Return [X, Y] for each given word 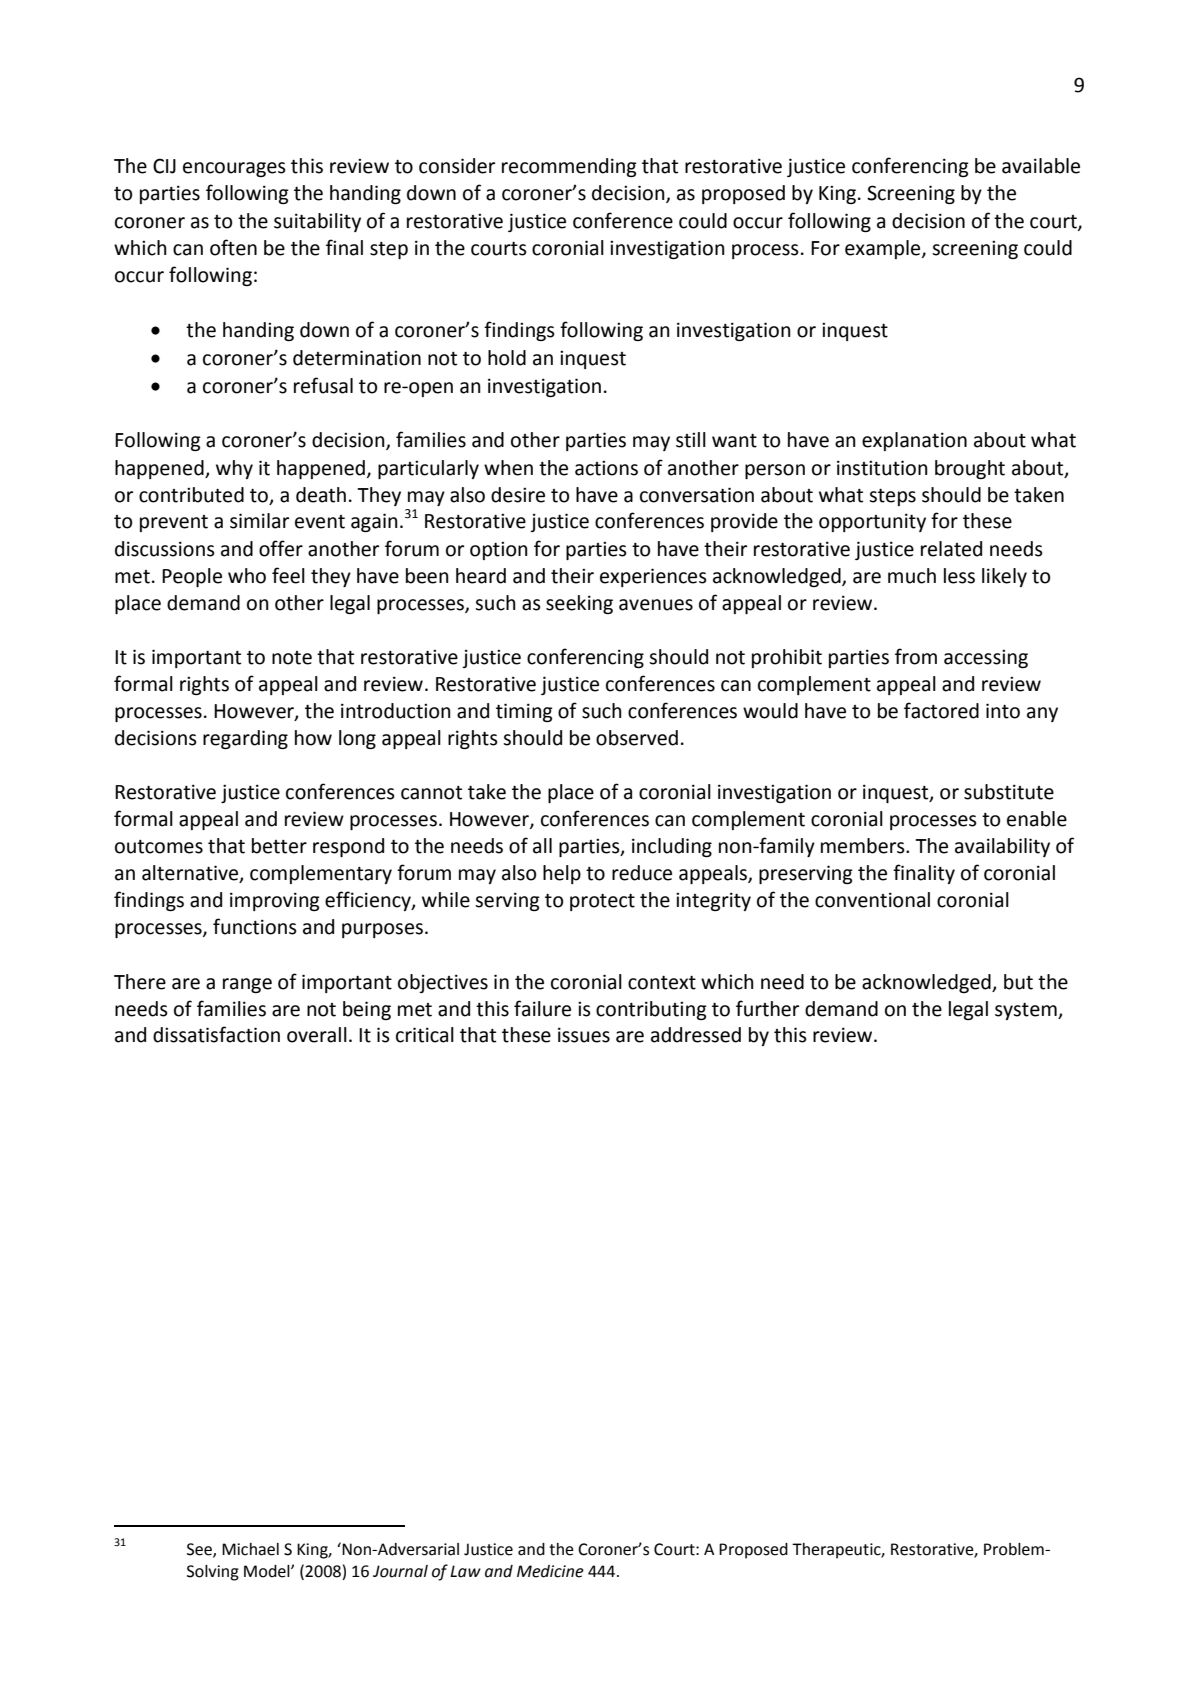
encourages [234, 169]
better [279, 846]
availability [1002, 847]
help [562, 874]
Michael [250, 1549]
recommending [569, 167]
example [884, 249]
